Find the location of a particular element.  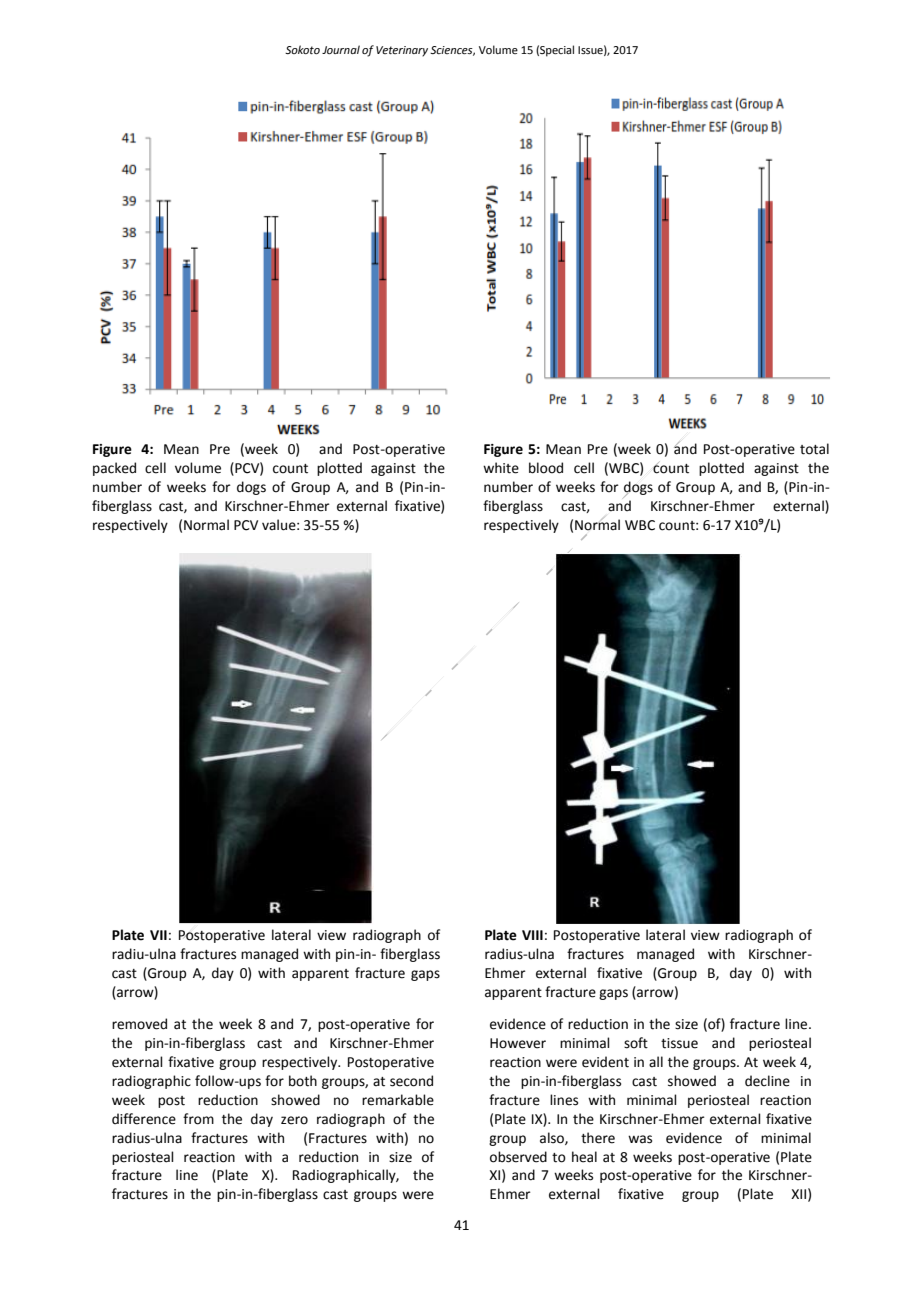

VIII is located at coordinates (532, 935).
